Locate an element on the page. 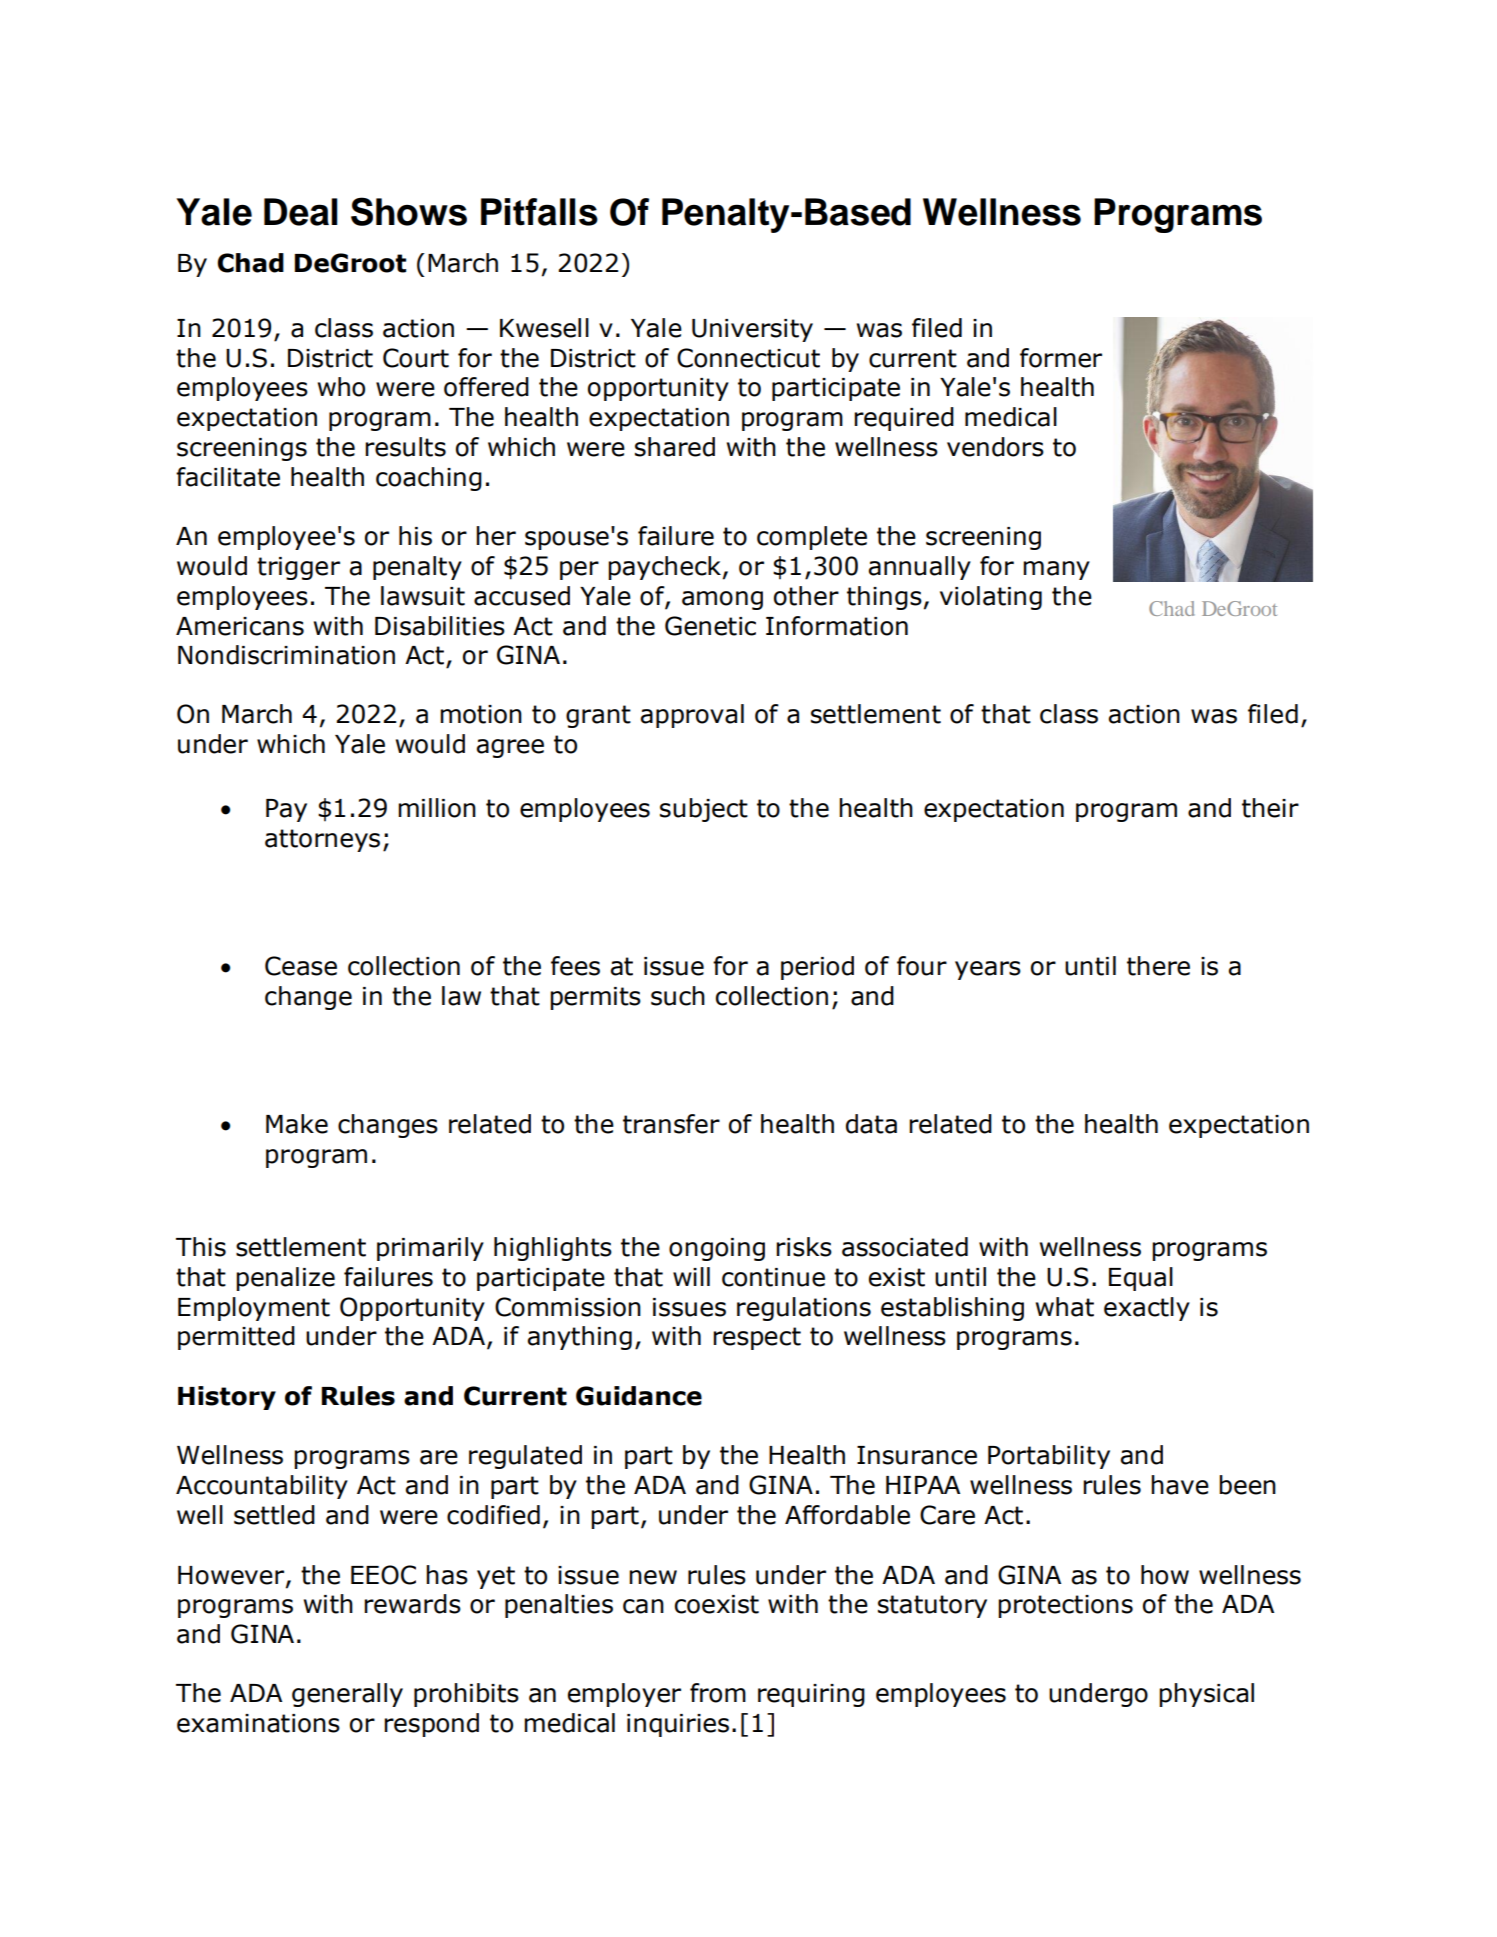  there is located at coordinates (1158, 966).
